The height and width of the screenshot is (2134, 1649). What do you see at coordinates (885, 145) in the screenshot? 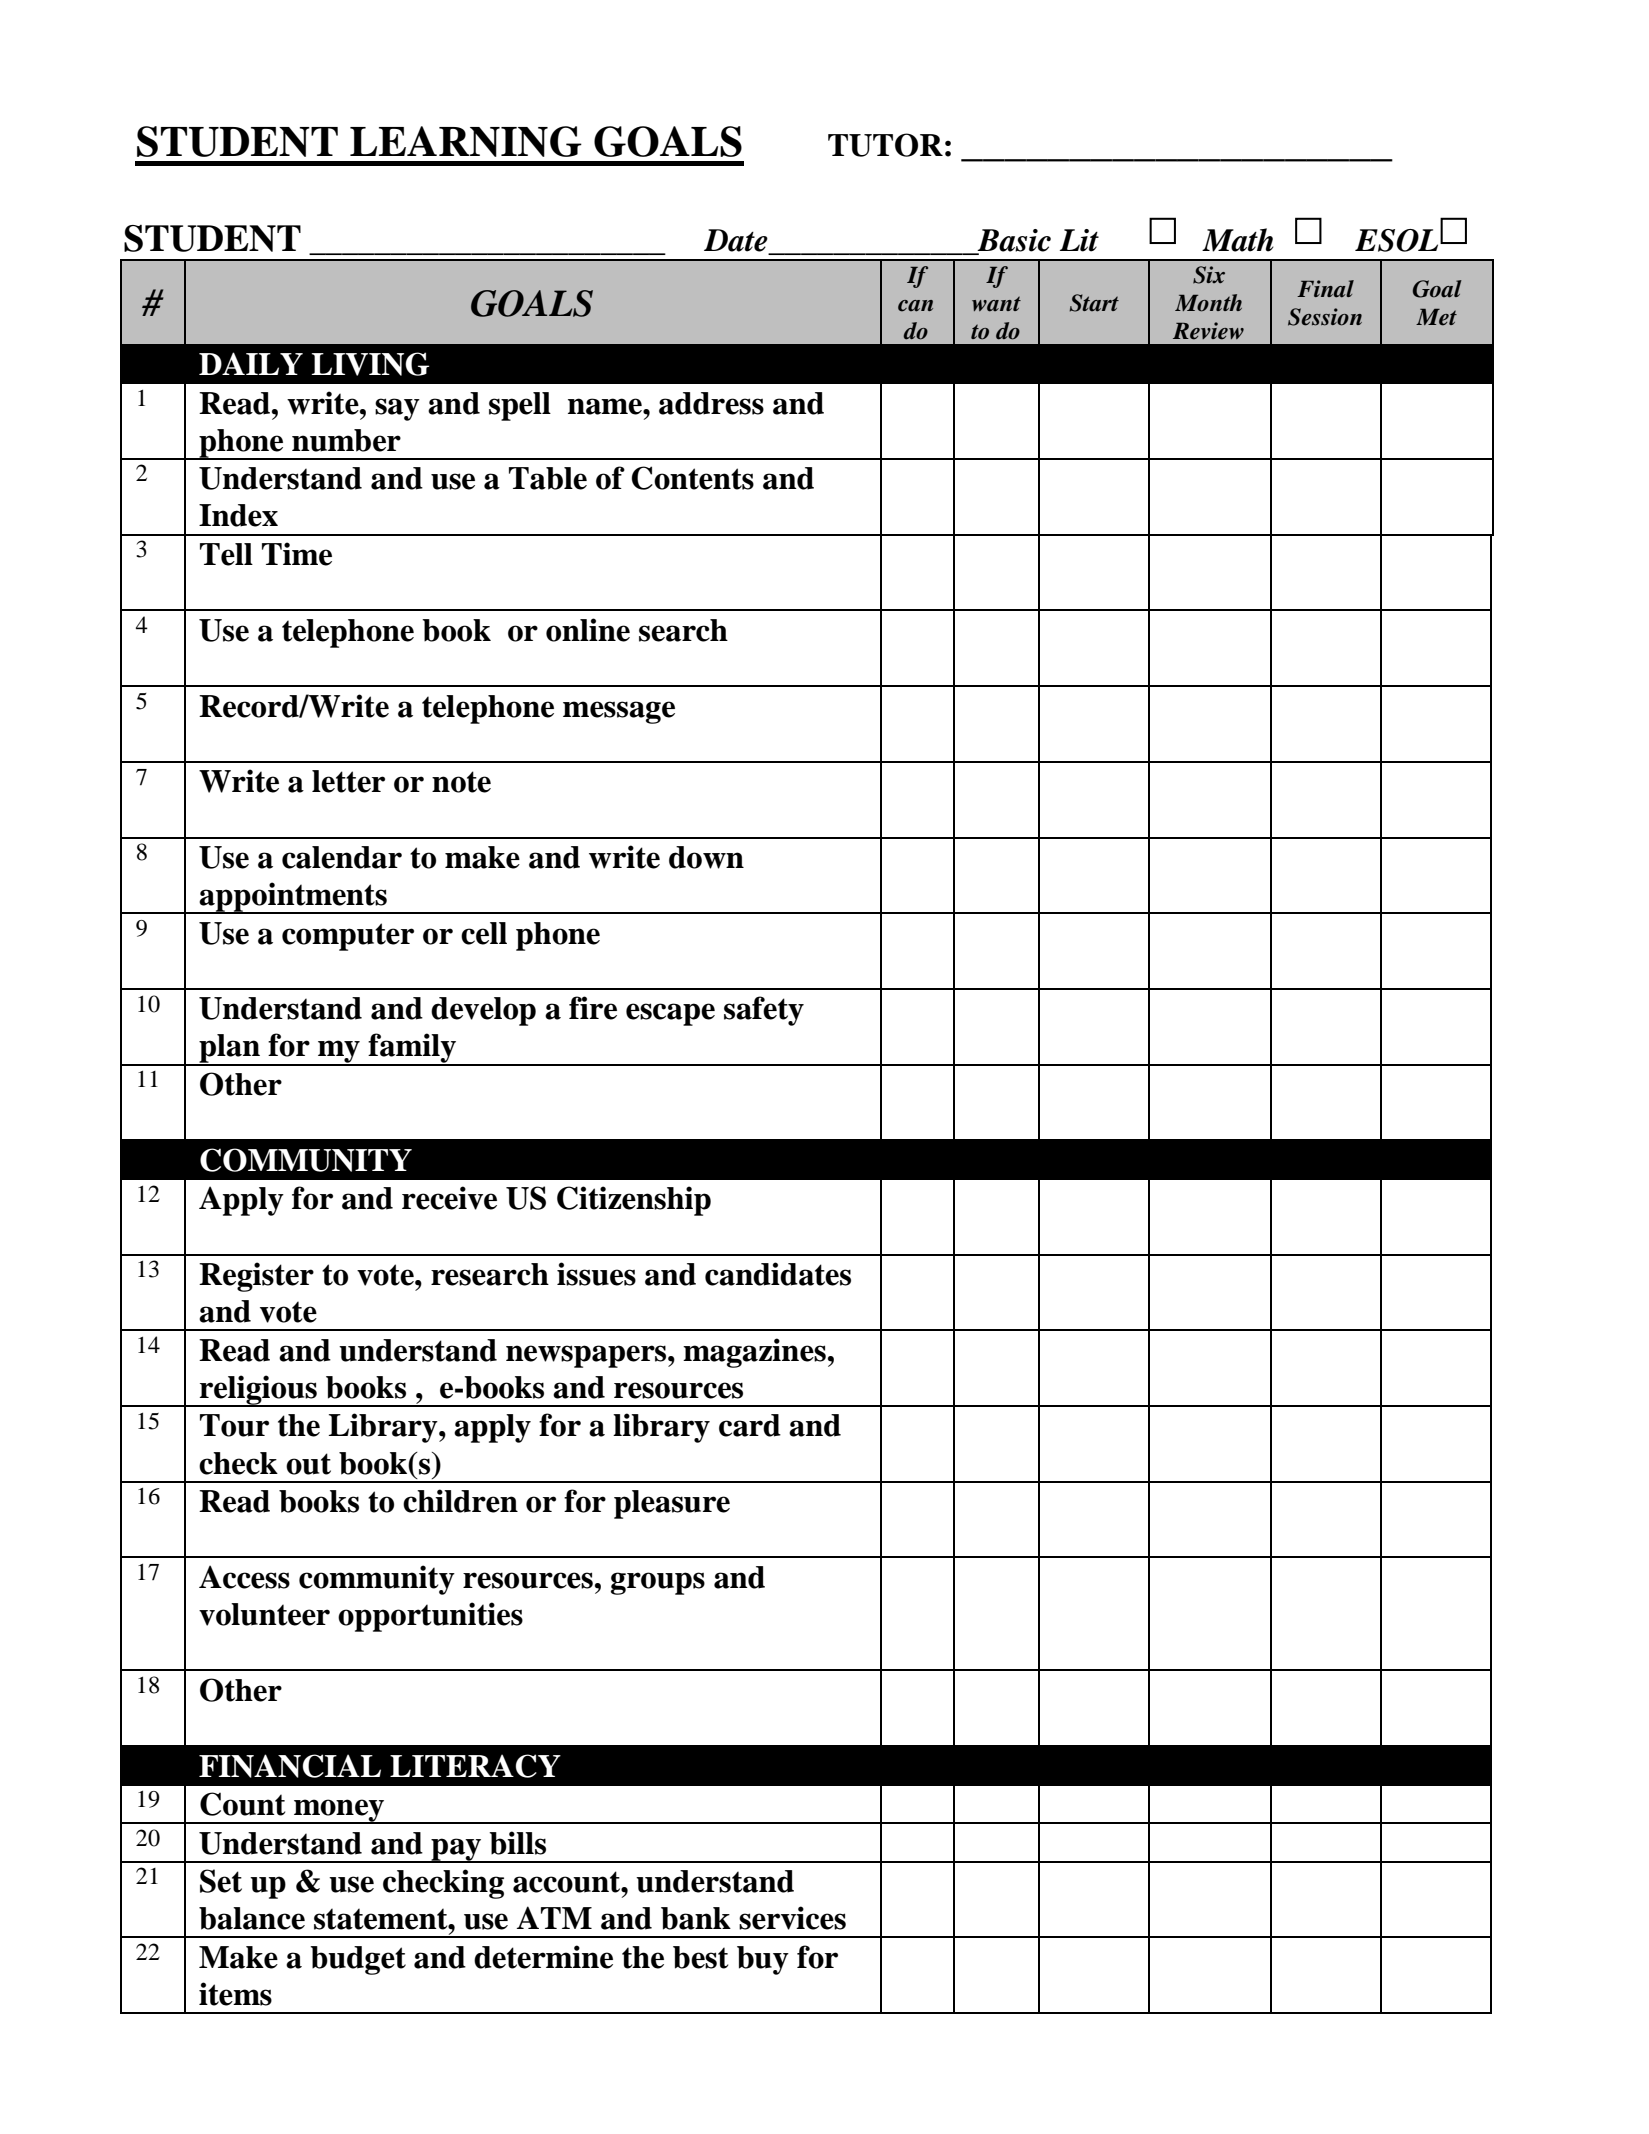
I see `TUTOR` at bounding box center [885, 145].
